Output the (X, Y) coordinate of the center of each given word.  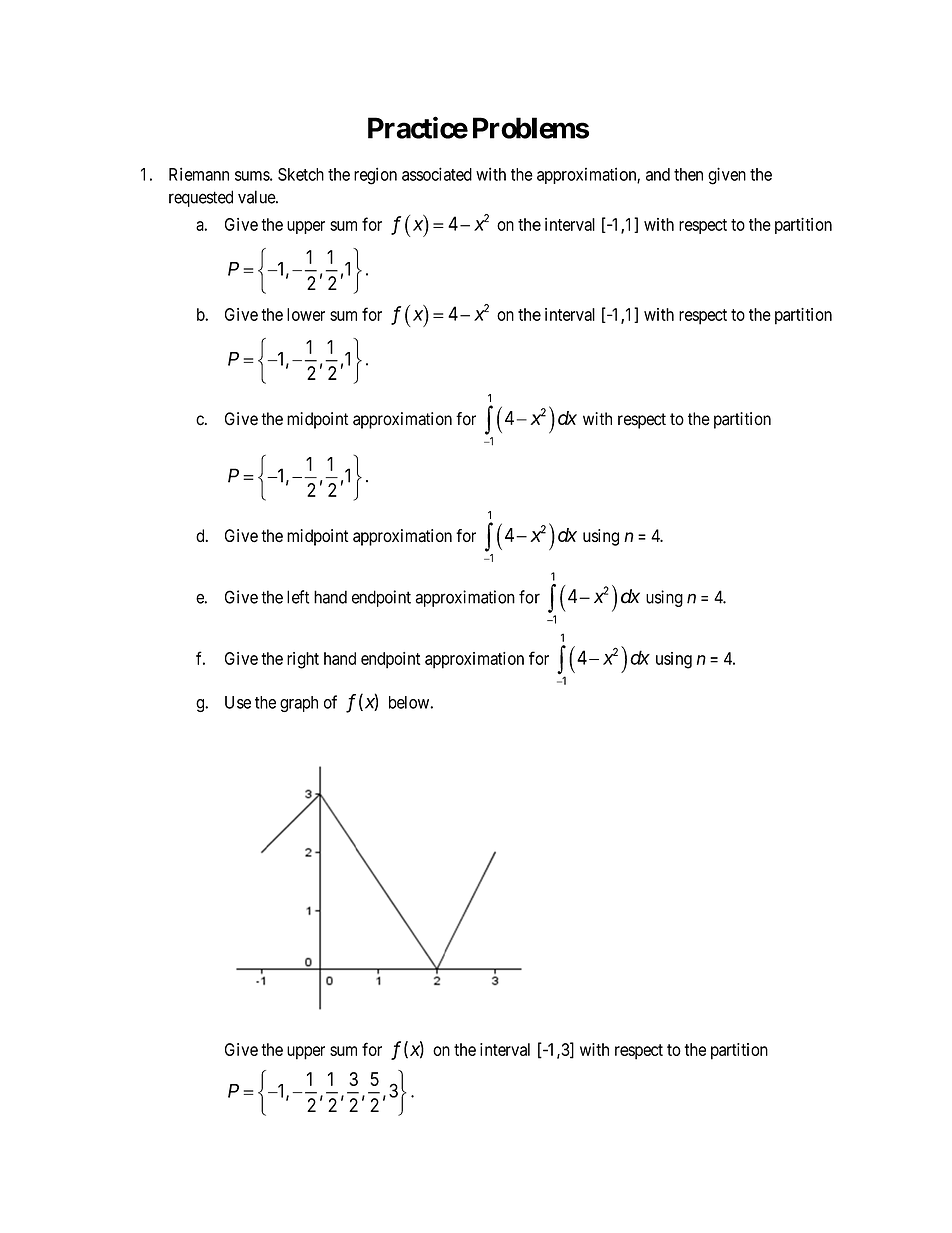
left (298, 597)
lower (306, 314)
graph (299, 704)
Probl (506, 128)
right (303, 660)
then (688, 174)
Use (238, 702)
